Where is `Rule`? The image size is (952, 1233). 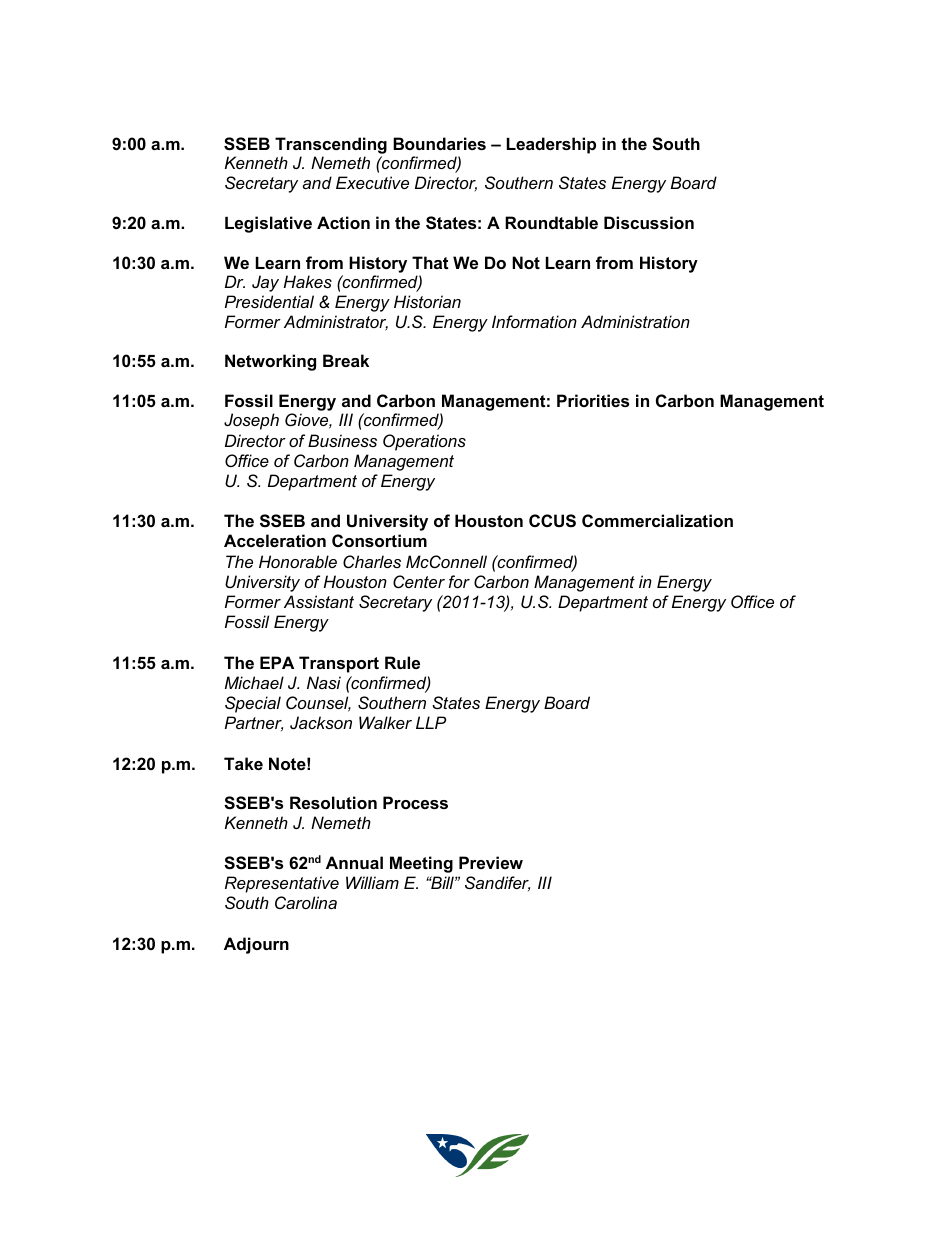 Rule is located at coordinates (402, 662).
